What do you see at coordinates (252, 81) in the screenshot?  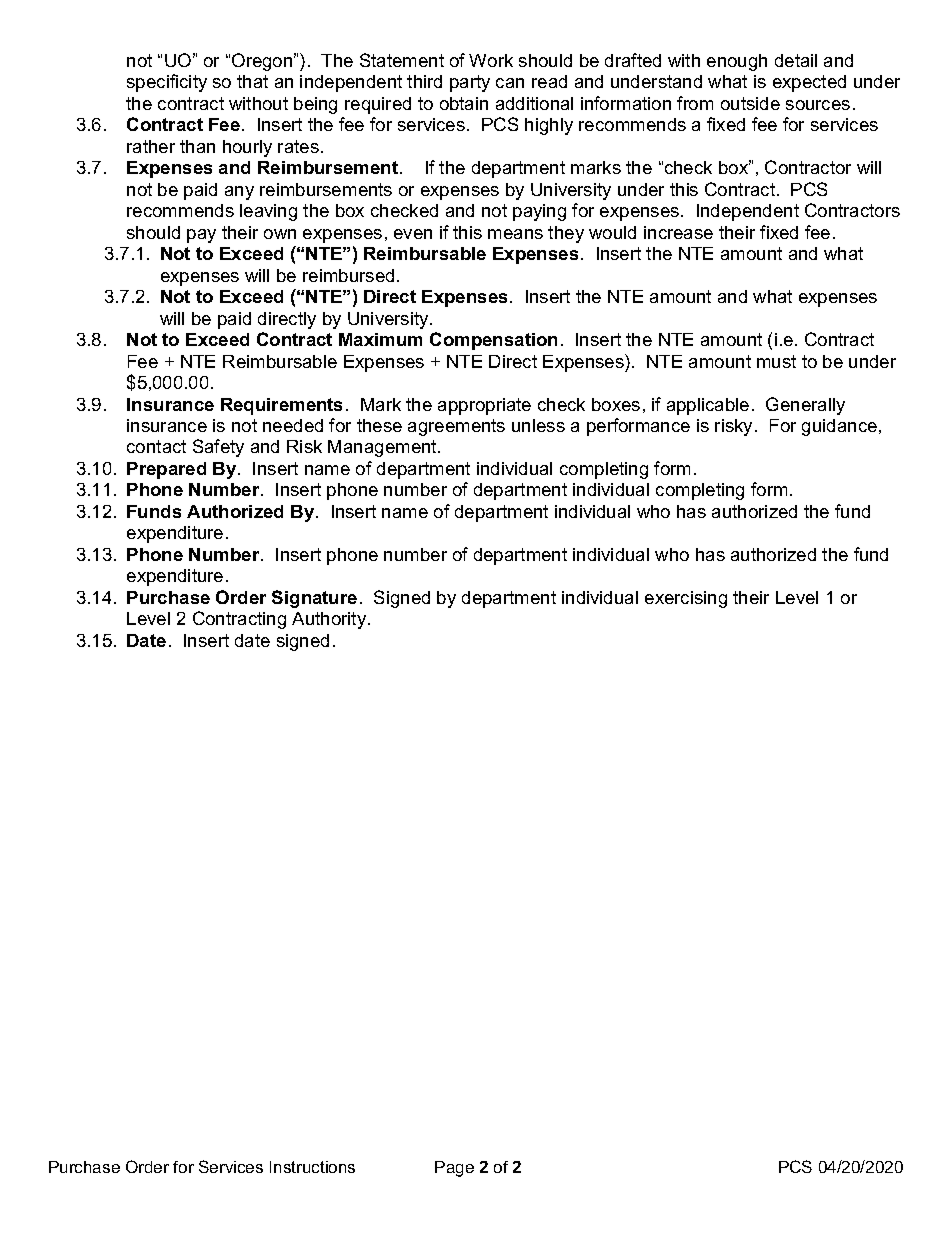 I see `that` at bounding box center [252, 81].
